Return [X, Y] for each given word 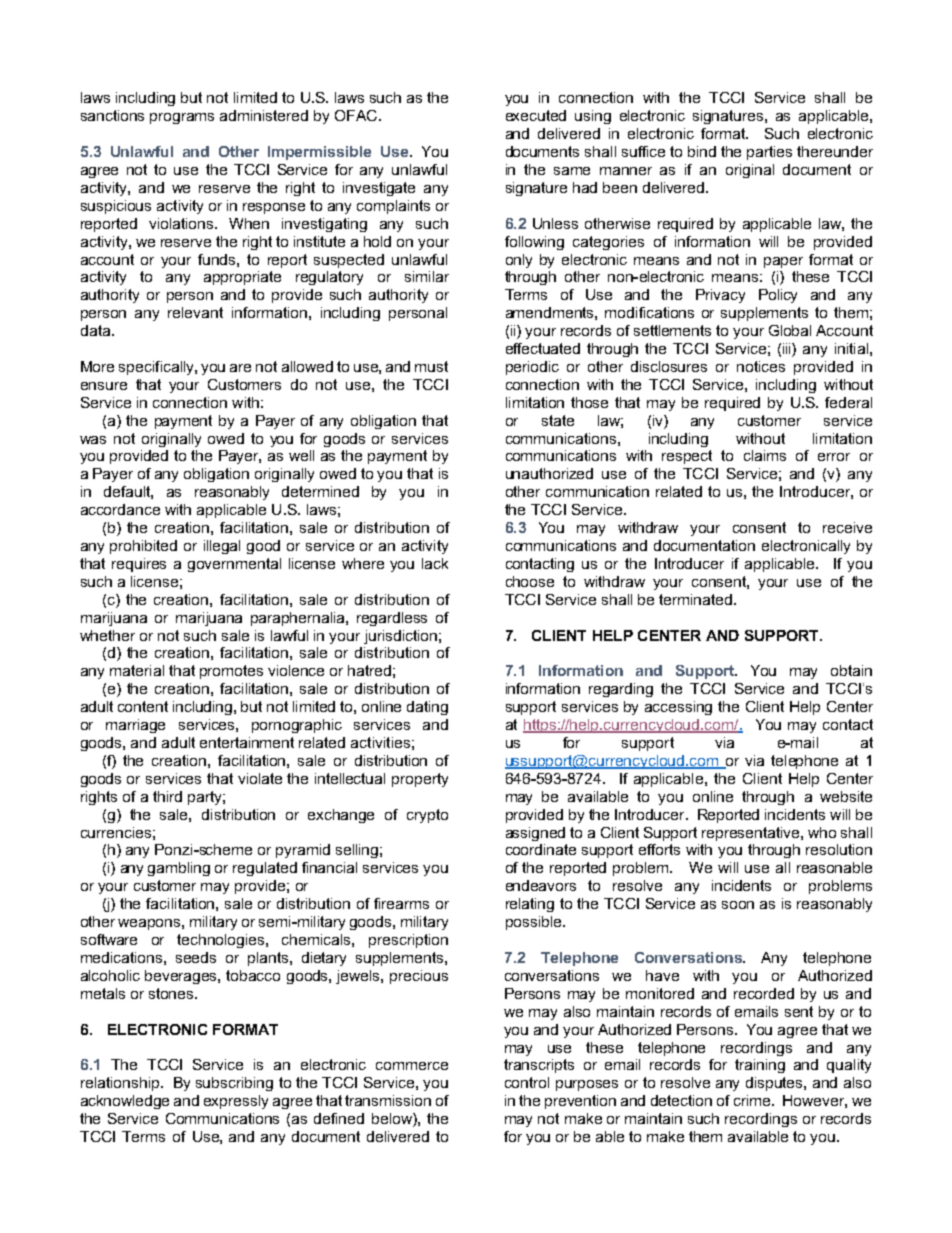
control [527, 1082]
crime [754, 1100]
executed [536, 115]
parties [769, 153]
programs [182, 118]
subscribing [234, 1084]
